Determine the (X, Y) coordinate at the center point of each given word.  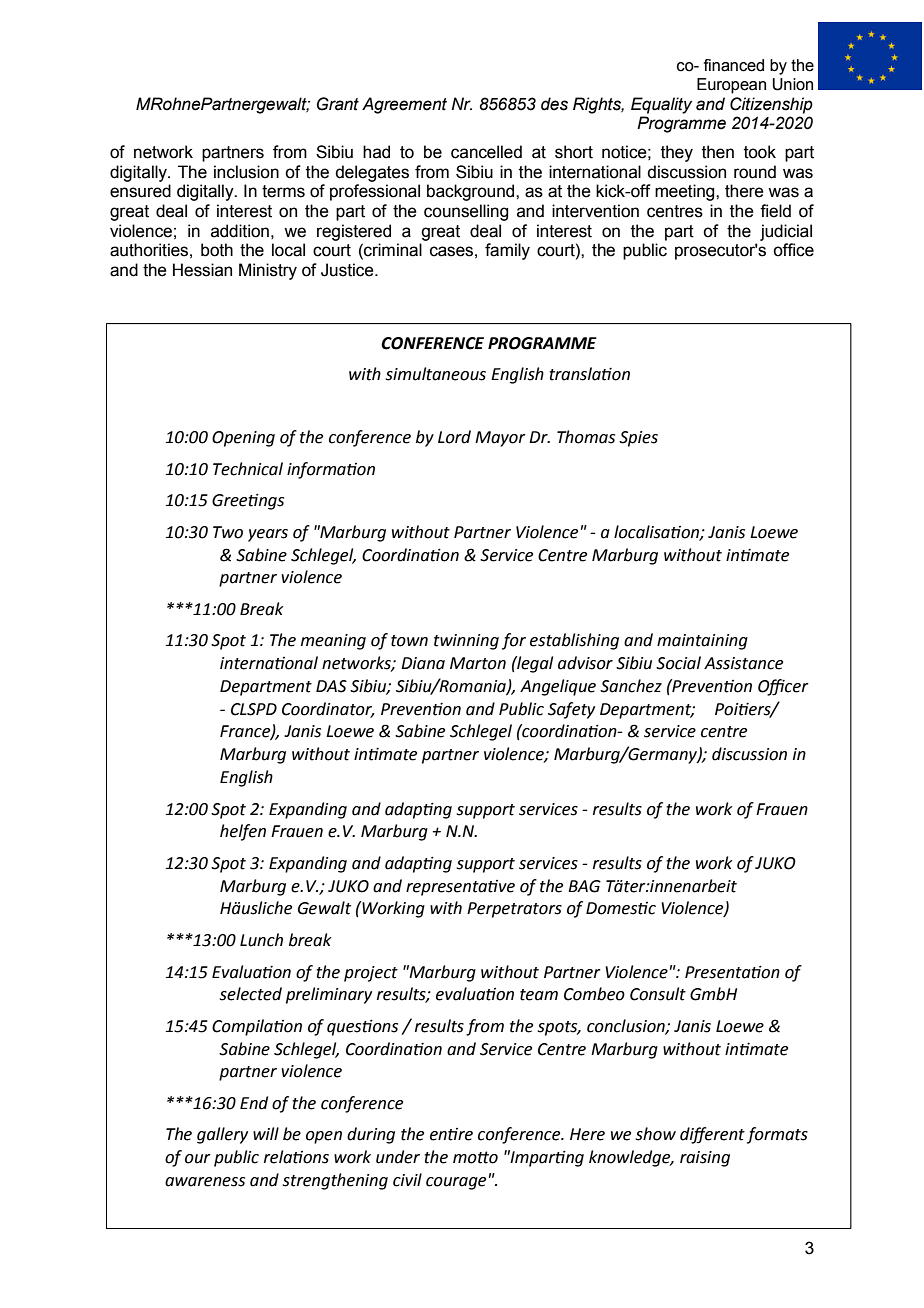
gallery (222, 1135)
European (731, 86)
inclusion (246, 172)
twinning (466, 642)
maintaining (702, 642)
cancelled (486, 152)
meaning (333, 642)
